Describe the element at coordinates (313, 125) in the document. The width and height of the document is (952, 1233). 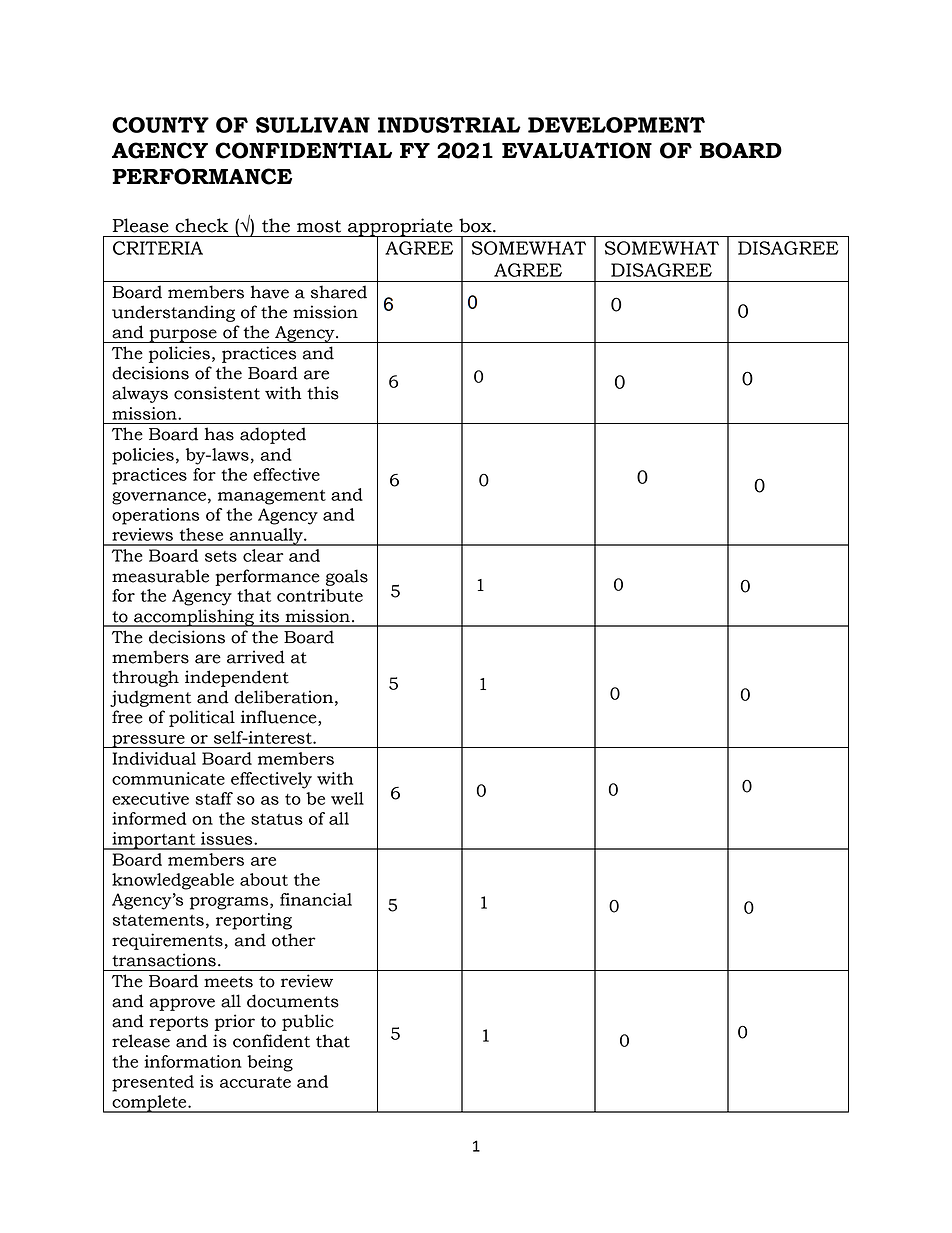
I see `SULLIVAN` at that location.
